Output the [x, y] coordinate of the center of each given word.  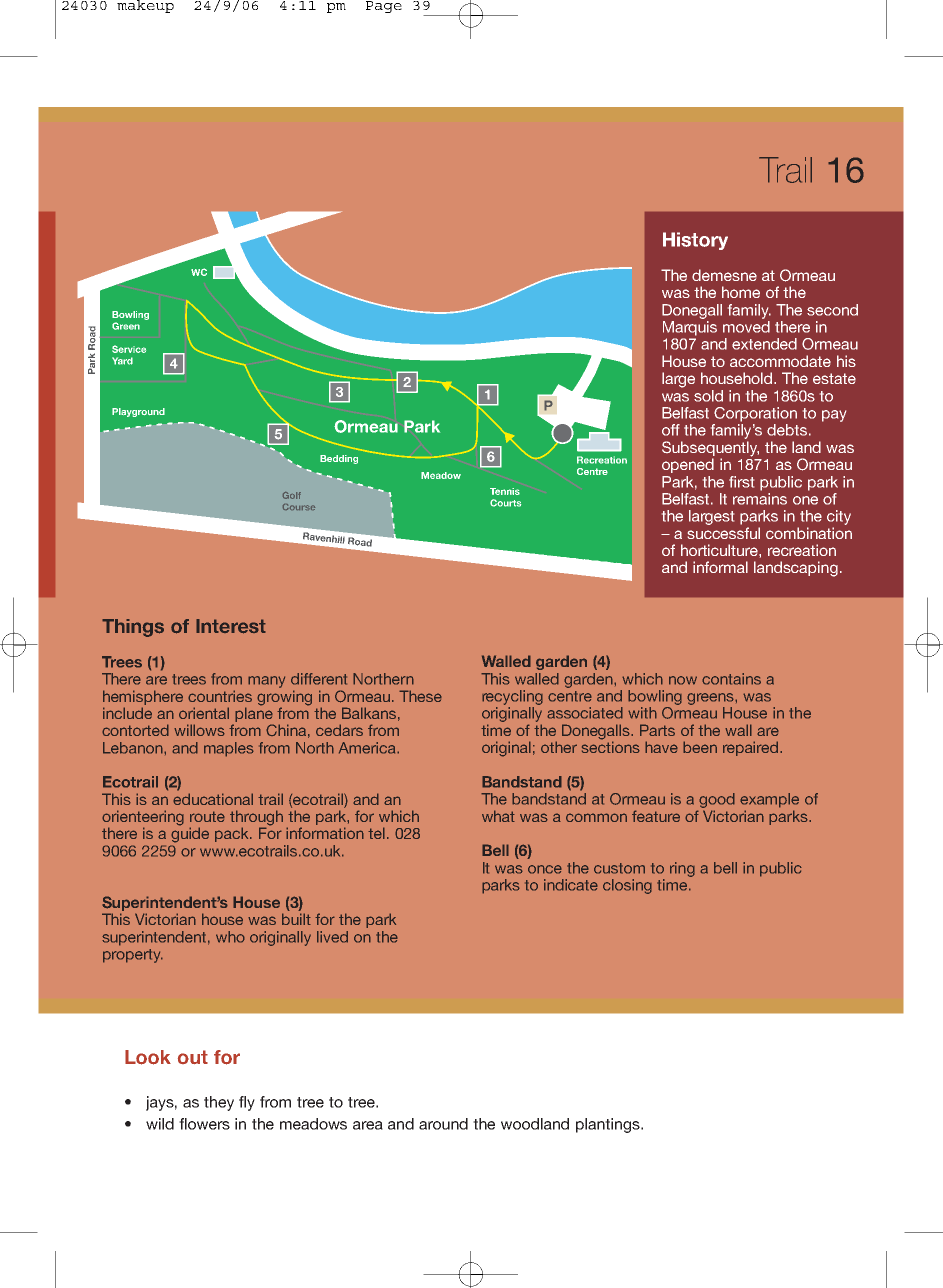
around [443, 1124]
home [741, 292]
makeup [145, 6]
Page [384, 7]
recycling [512, 697]
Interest [231, 626]
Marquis [690, 328]
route [207, 816]
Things [133, 628]
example [769, 800]
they [219, 1103]
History [695, 241]
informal [720, 567]
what [498, 816]
